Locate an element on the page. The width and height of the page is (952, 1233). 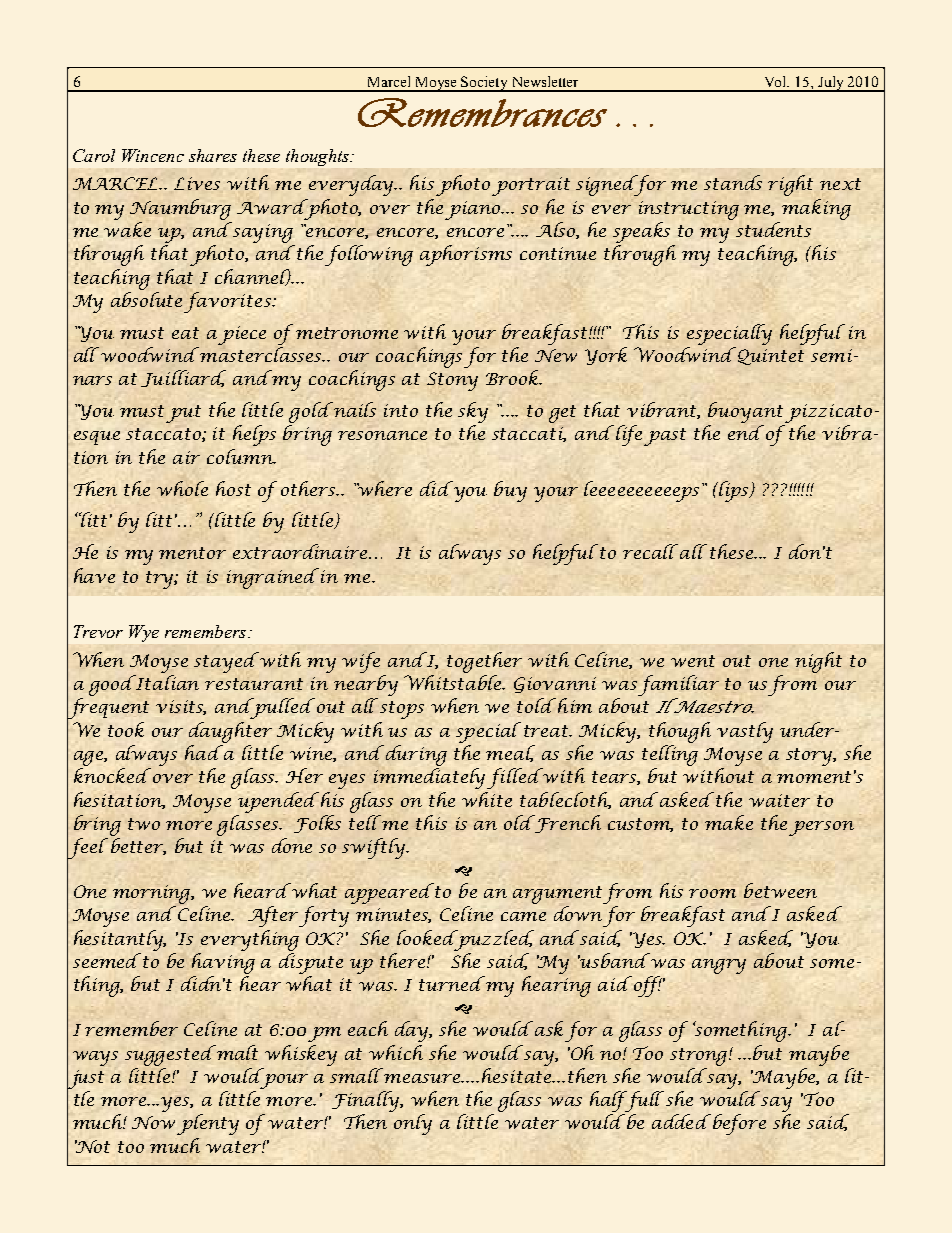
whole is located at coordinates (182, 488).
